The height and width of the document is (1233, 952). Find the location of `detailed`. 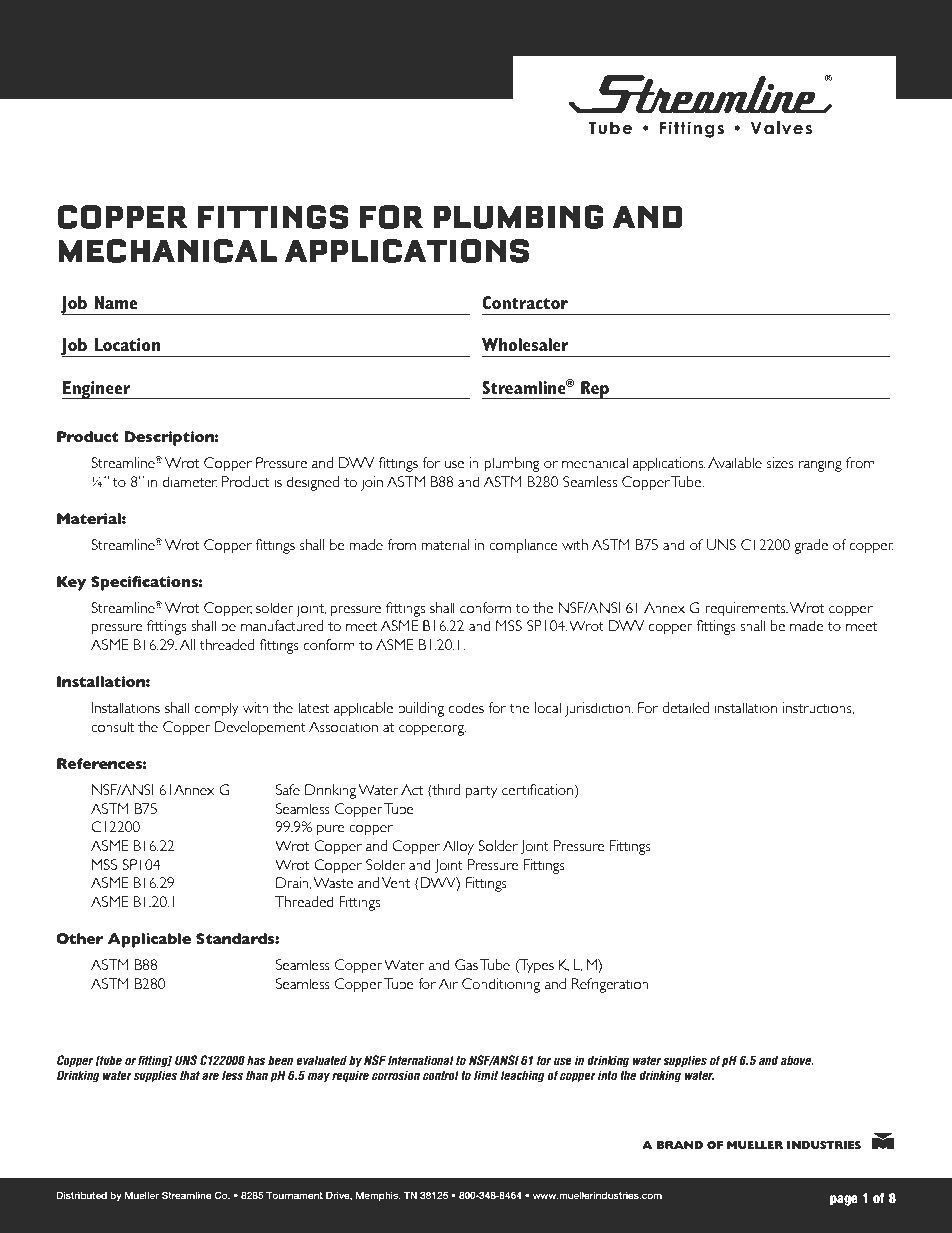

detailed is located at coordinates (685, 708).
